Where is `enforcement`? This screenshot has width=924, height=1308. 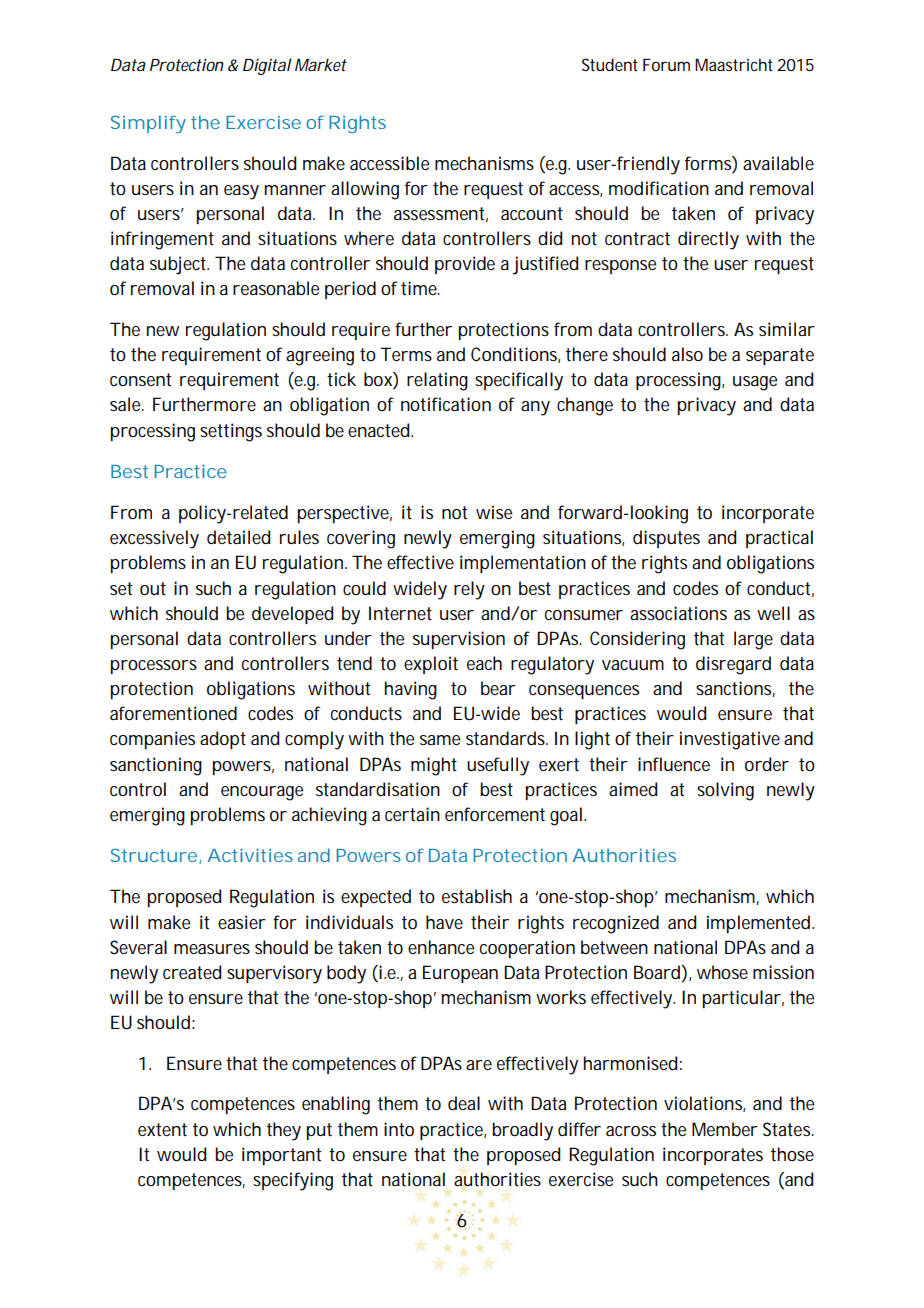 enforcement is located at coordinates (495, 814).
